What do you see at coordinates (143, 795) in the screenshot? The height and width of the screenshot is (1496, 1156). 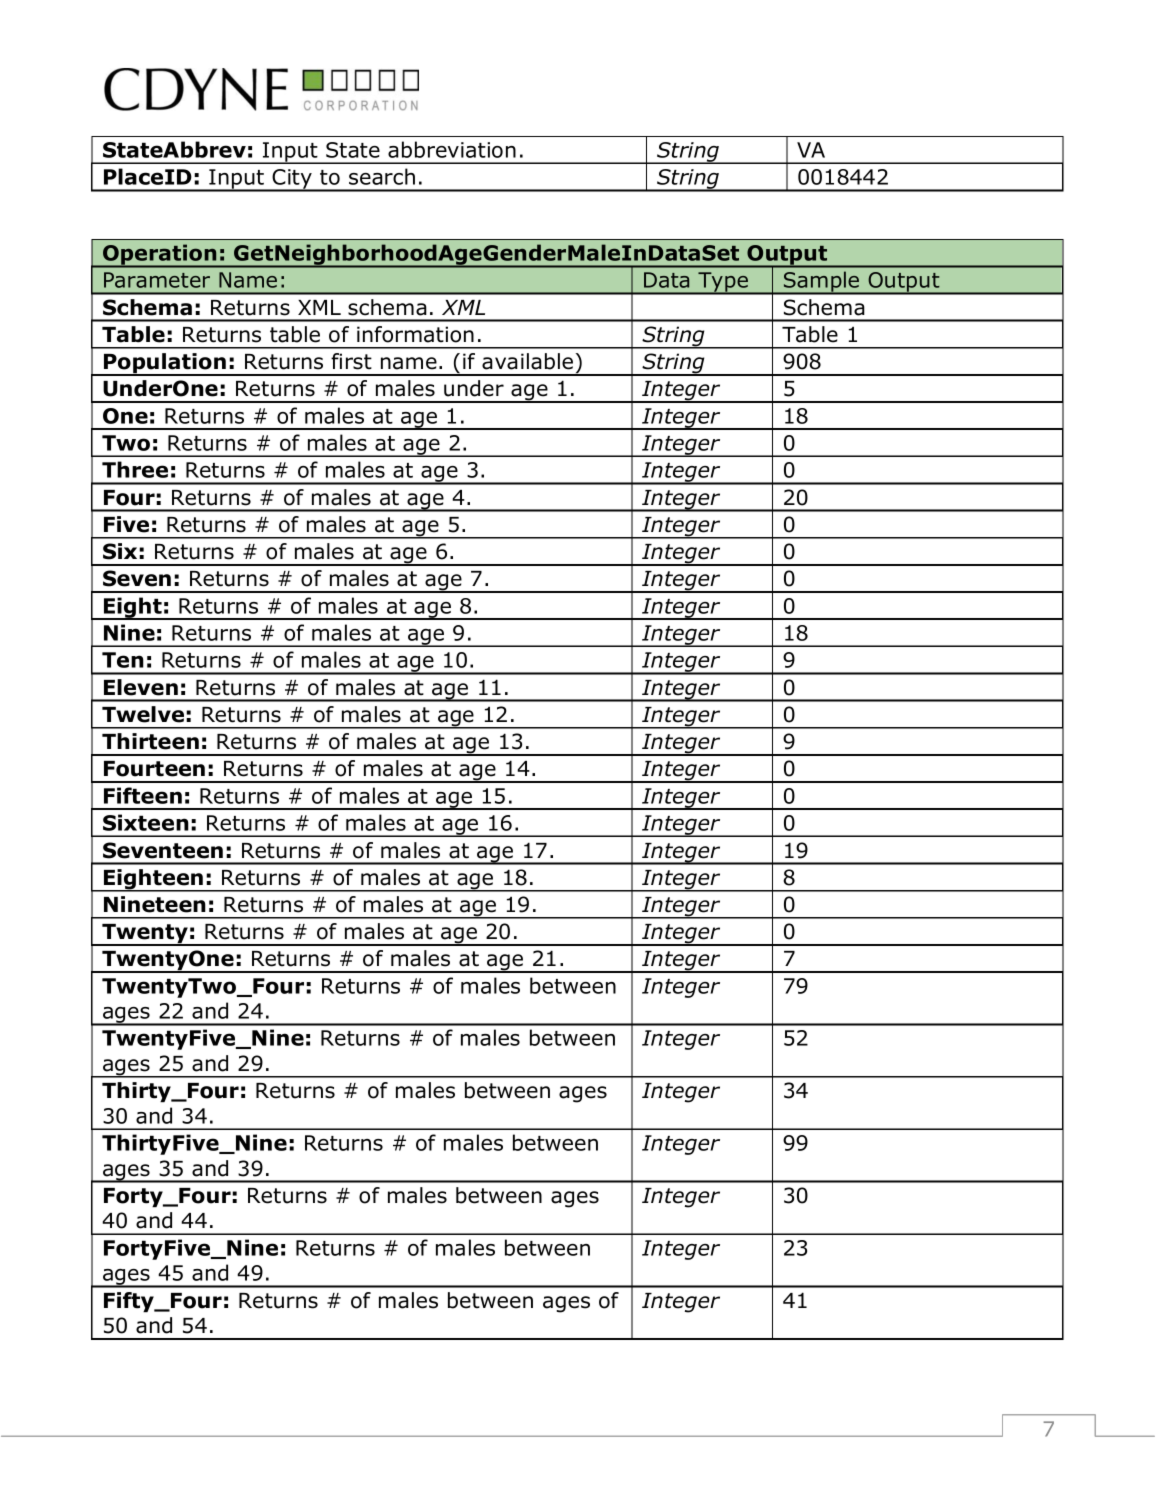 I see `Fifteen` at bounding box center [143, 795].
